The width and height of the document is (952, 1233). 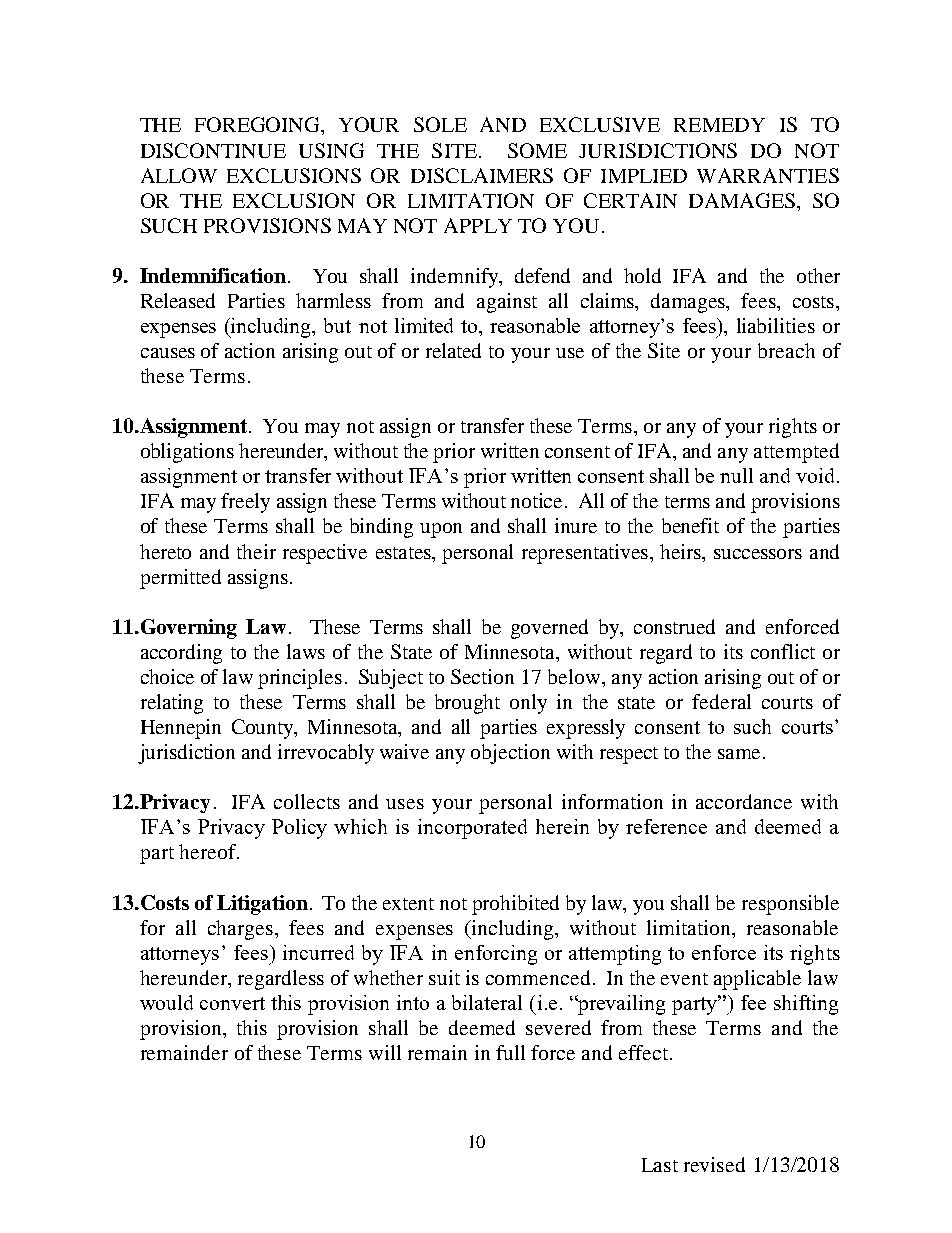 What do you see at coordinates (538, 500) in the document?
I see `notice` at bounding box center [538, 500].
